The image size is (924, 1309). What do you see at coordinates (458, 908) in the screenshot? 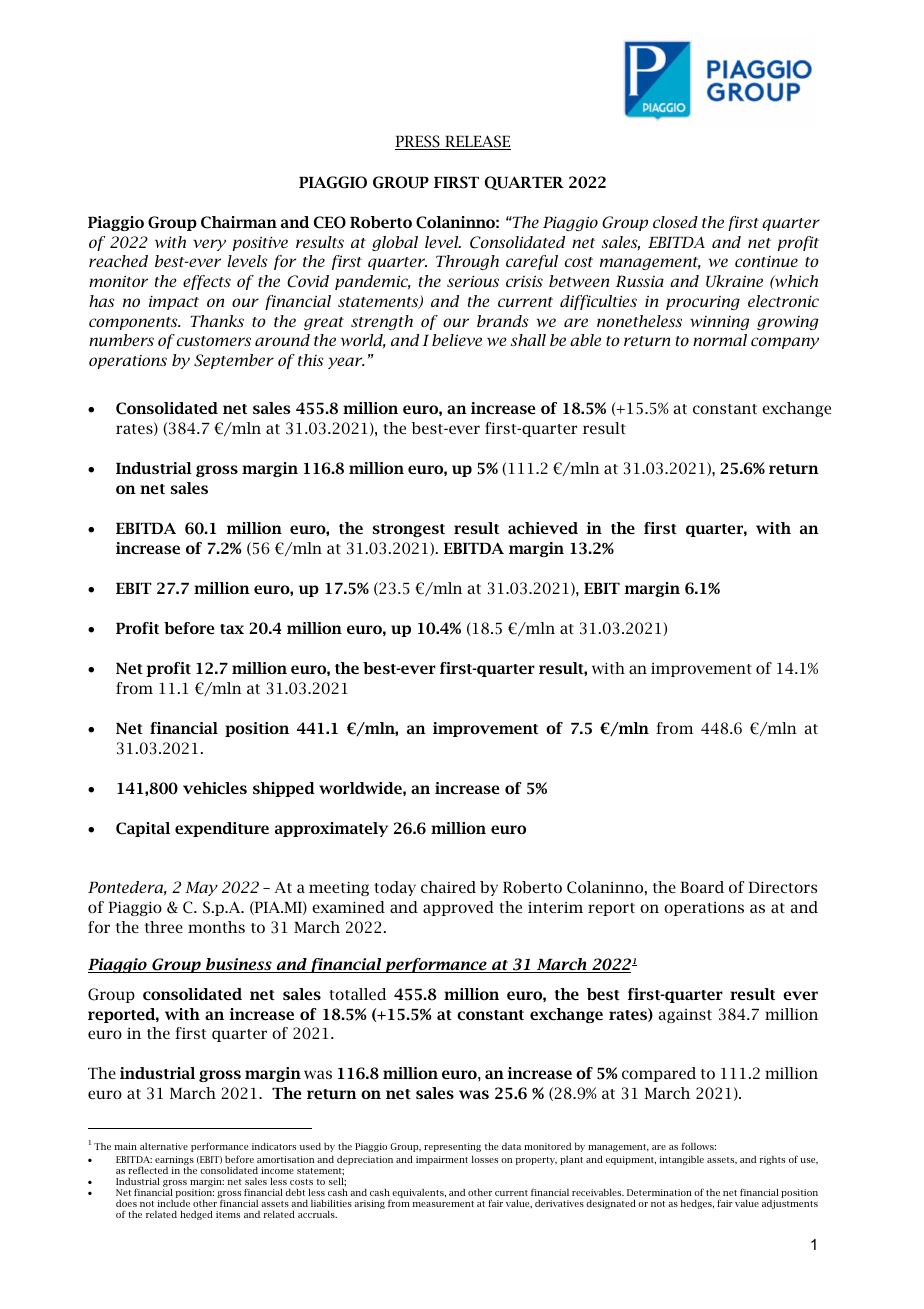
I see `approved` at bounding box center [458, 908].
